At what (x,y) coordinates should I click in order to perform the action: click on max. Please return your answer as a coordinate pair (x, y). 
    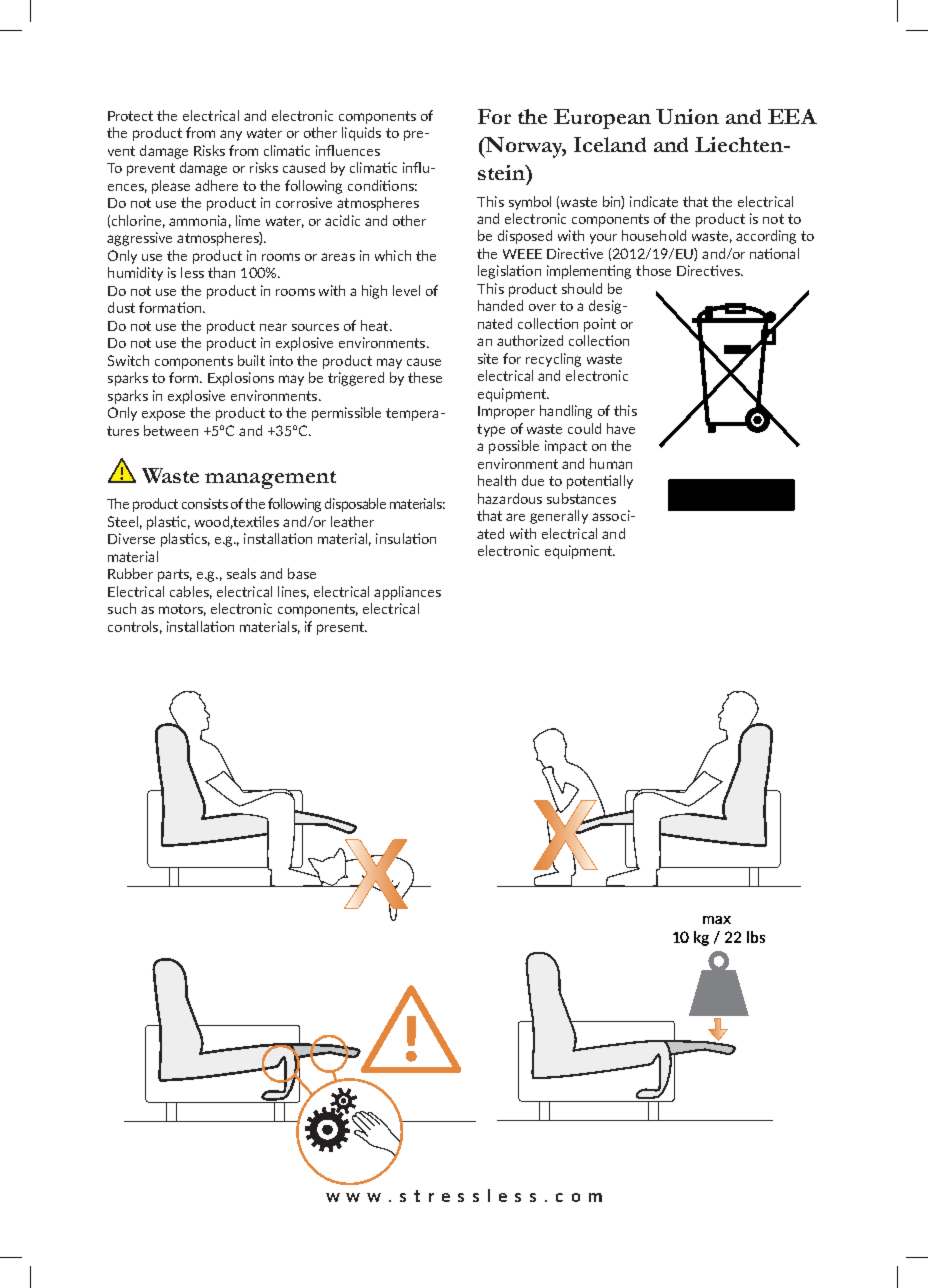
    Looking at the image, I should click on (717, 920).
